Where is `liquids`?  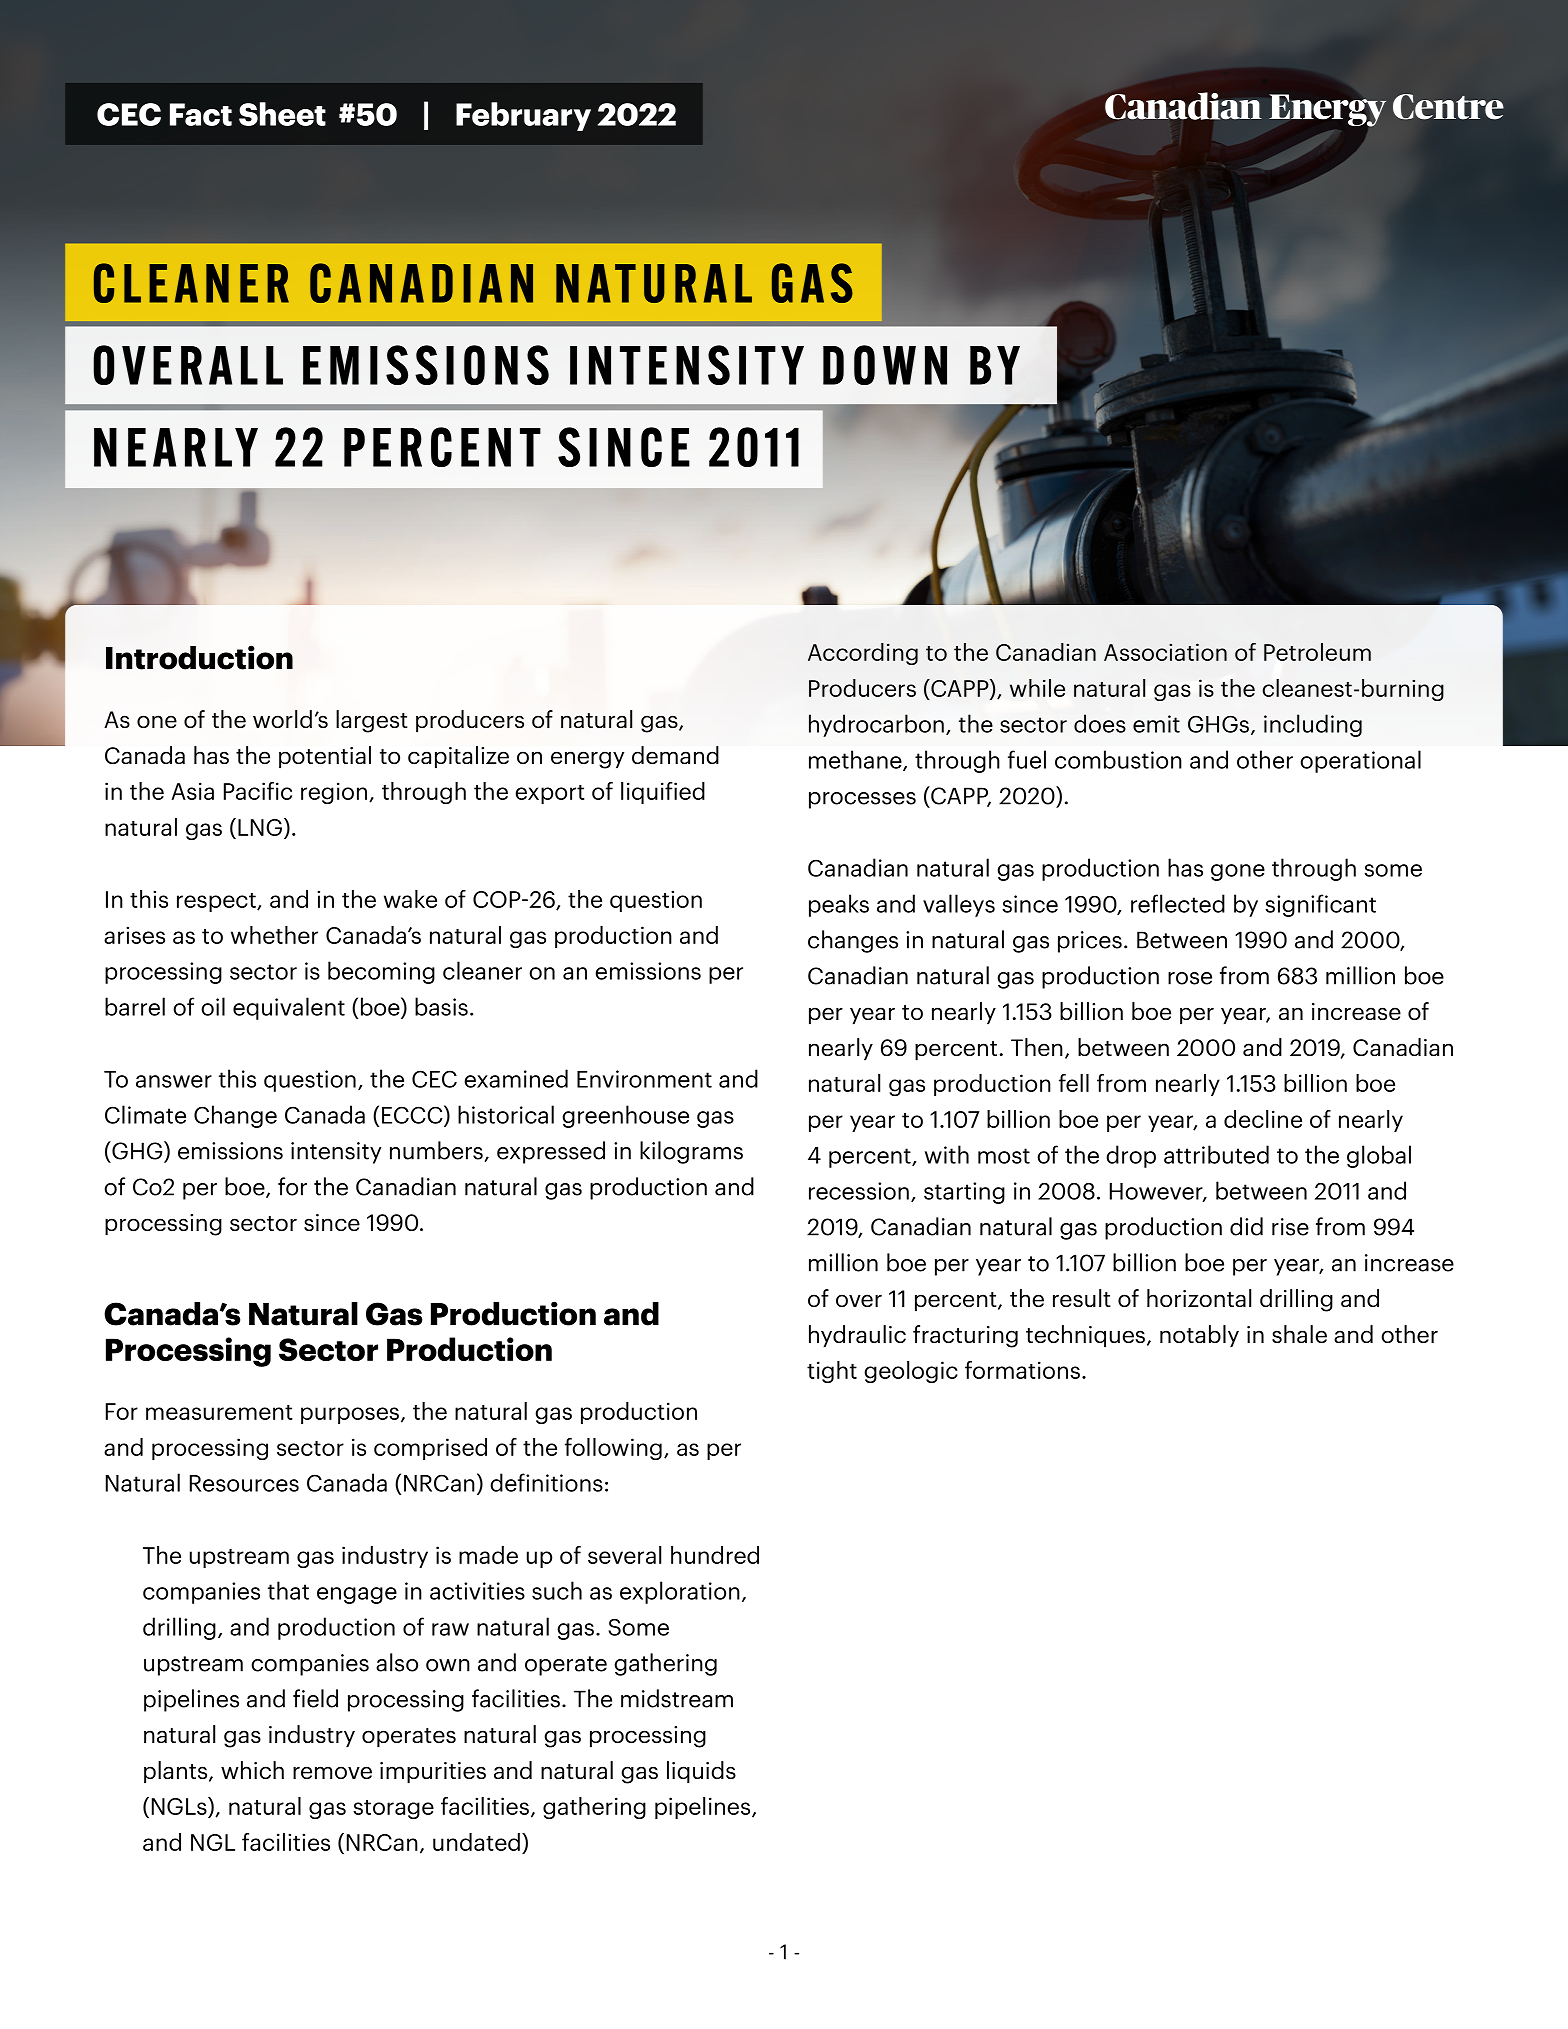
liquids is located at coordinates (701, 1772).
